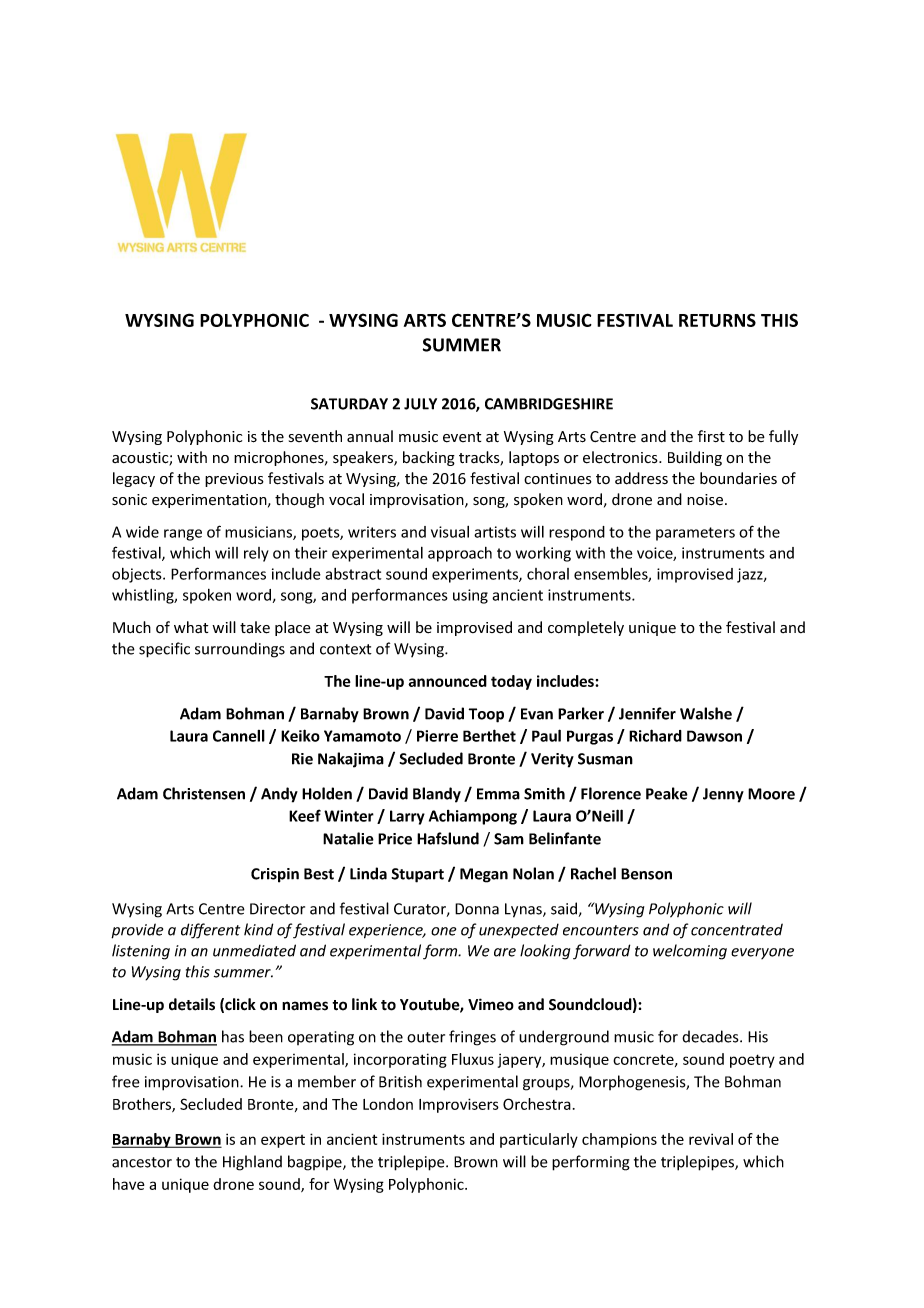 The width and height of the screenshot is (924, 1308). I want to click on SATURDAY, so click(349, 404).
